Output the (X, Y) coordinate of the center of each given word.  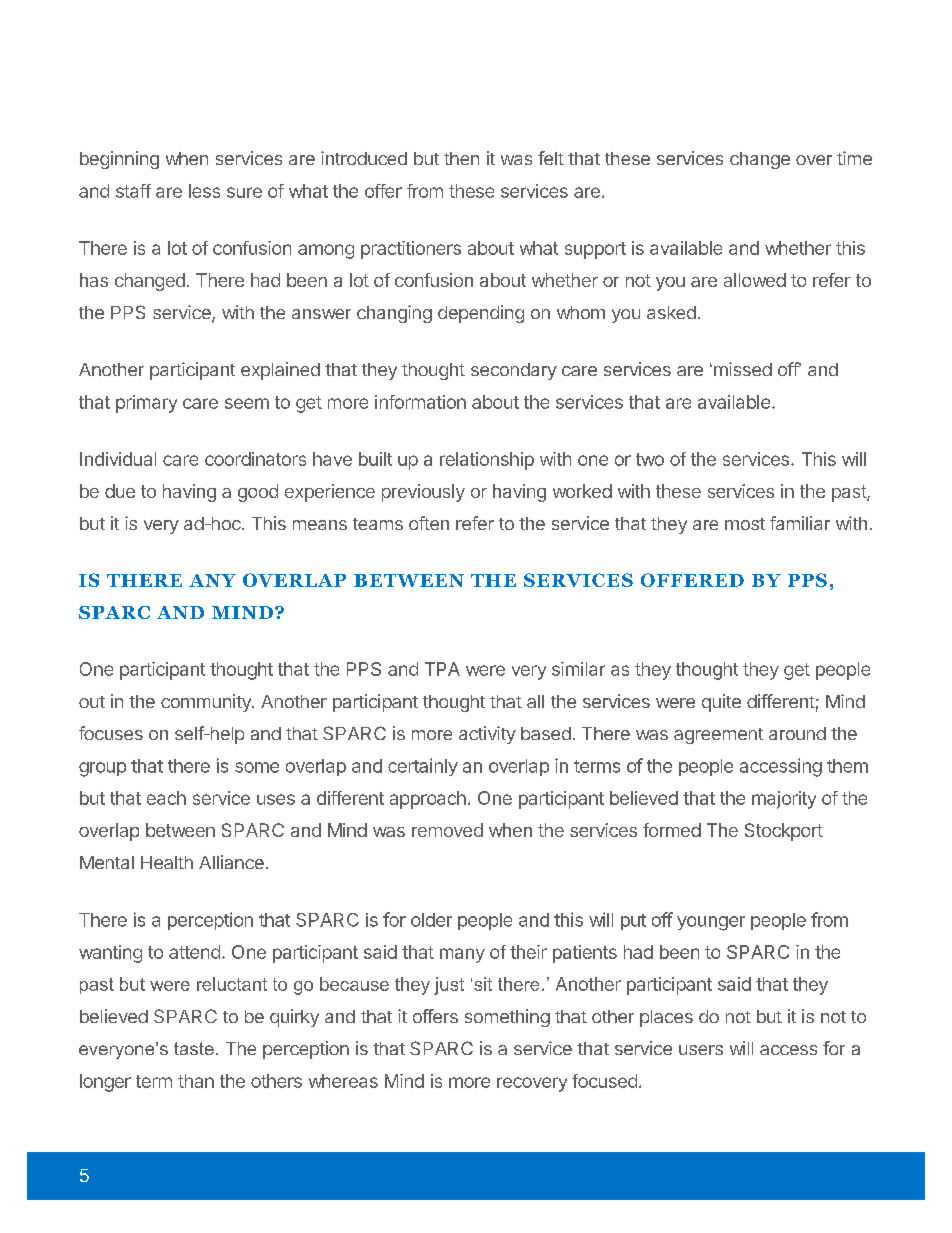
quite (721, 703)
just (449, 986)
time (854, 158)
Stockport (784, 832)
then (461, 158)
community (207, 703)
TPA (442, 669)
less (204, 191)
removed (447, 830)
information (420, 402)
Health (167, 862)
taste (194, 1048)
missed (741, 369)
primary (146, 404)
